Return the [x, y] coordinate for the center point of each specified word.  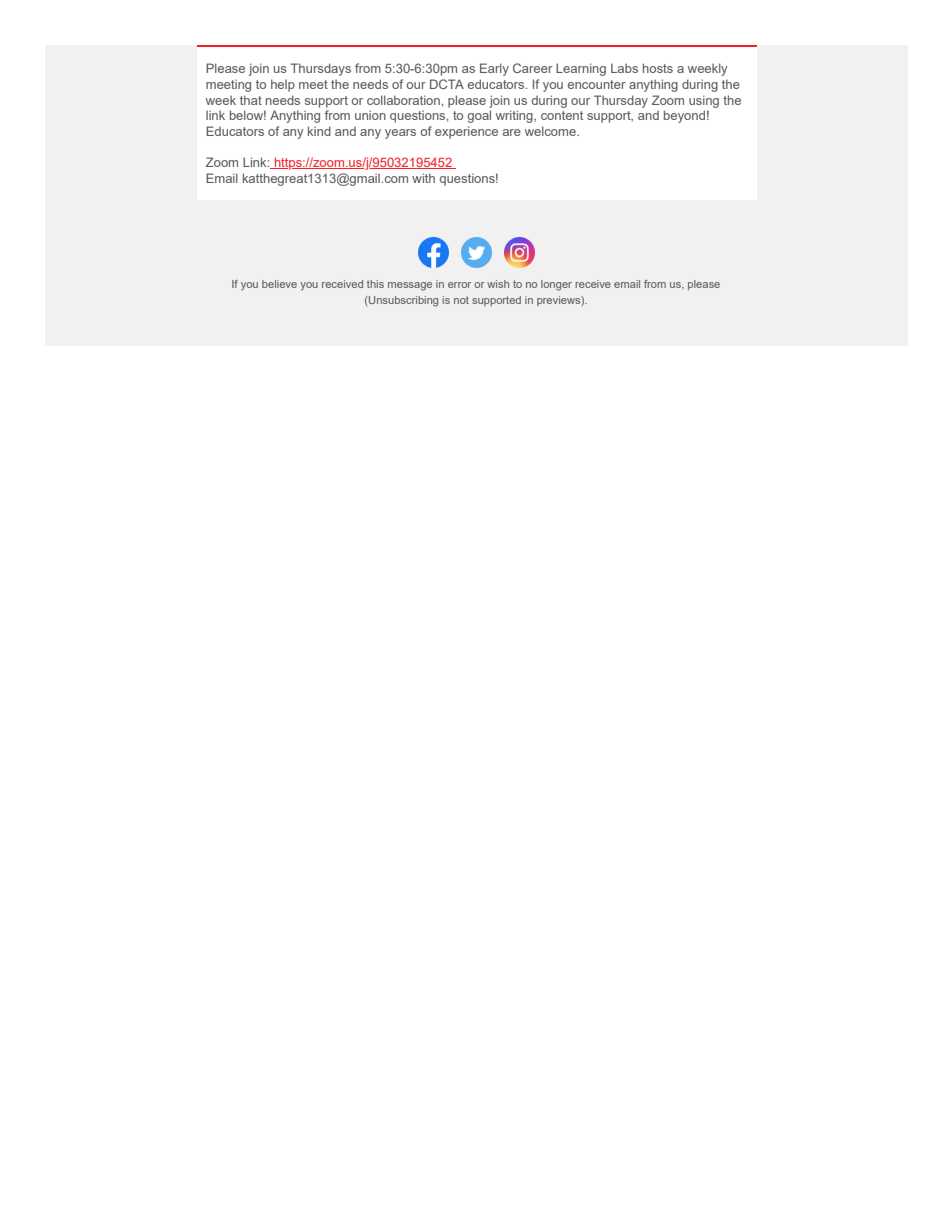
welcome [551, 131]
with [423, 178]
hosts [658, 68]
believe [279, 284]
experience [466, 132]
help [283, 85]
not [461, 300]
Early [494, 69]
